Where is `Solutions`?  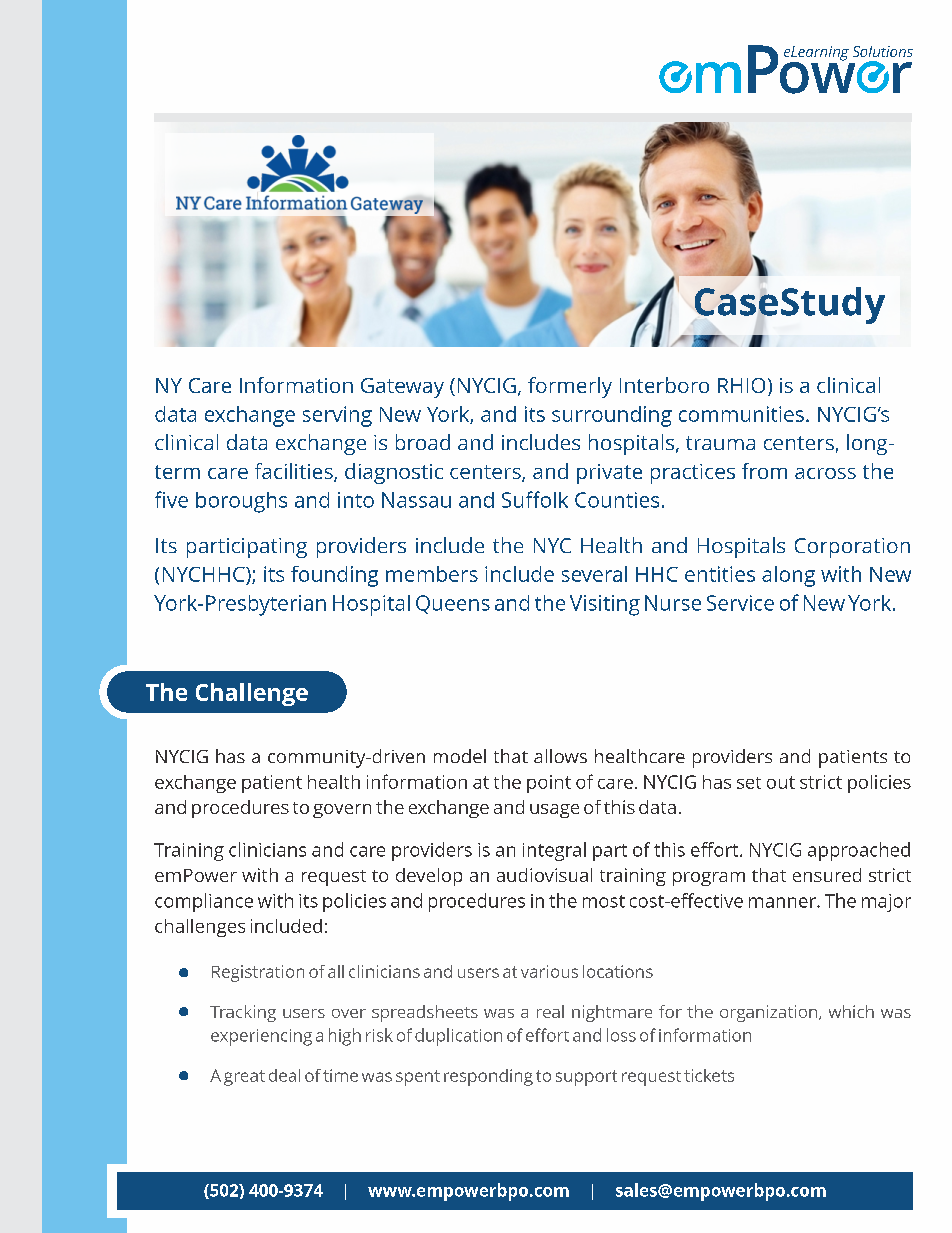 Solutions is located at coordinates (883, 51).
